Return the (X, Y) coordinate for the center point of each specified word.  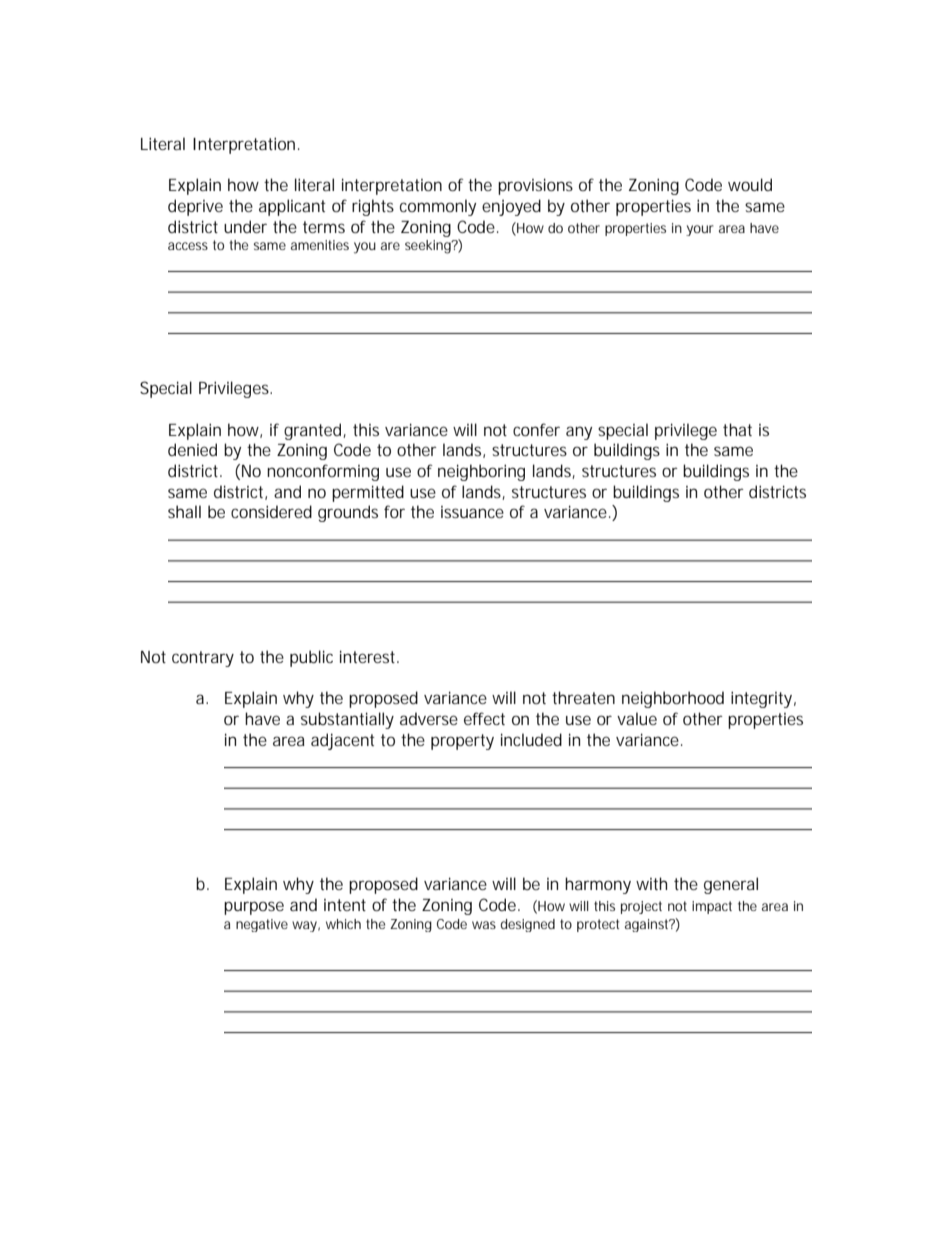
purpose (254, 908)
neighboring (481, 472)
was (484, 925)
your (700, 230)
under (245, 226)
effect (484, 718)
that (737, 429)
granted (312, 431)
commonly (438, 207)
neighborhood (673, 699)
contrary (203, 659)
